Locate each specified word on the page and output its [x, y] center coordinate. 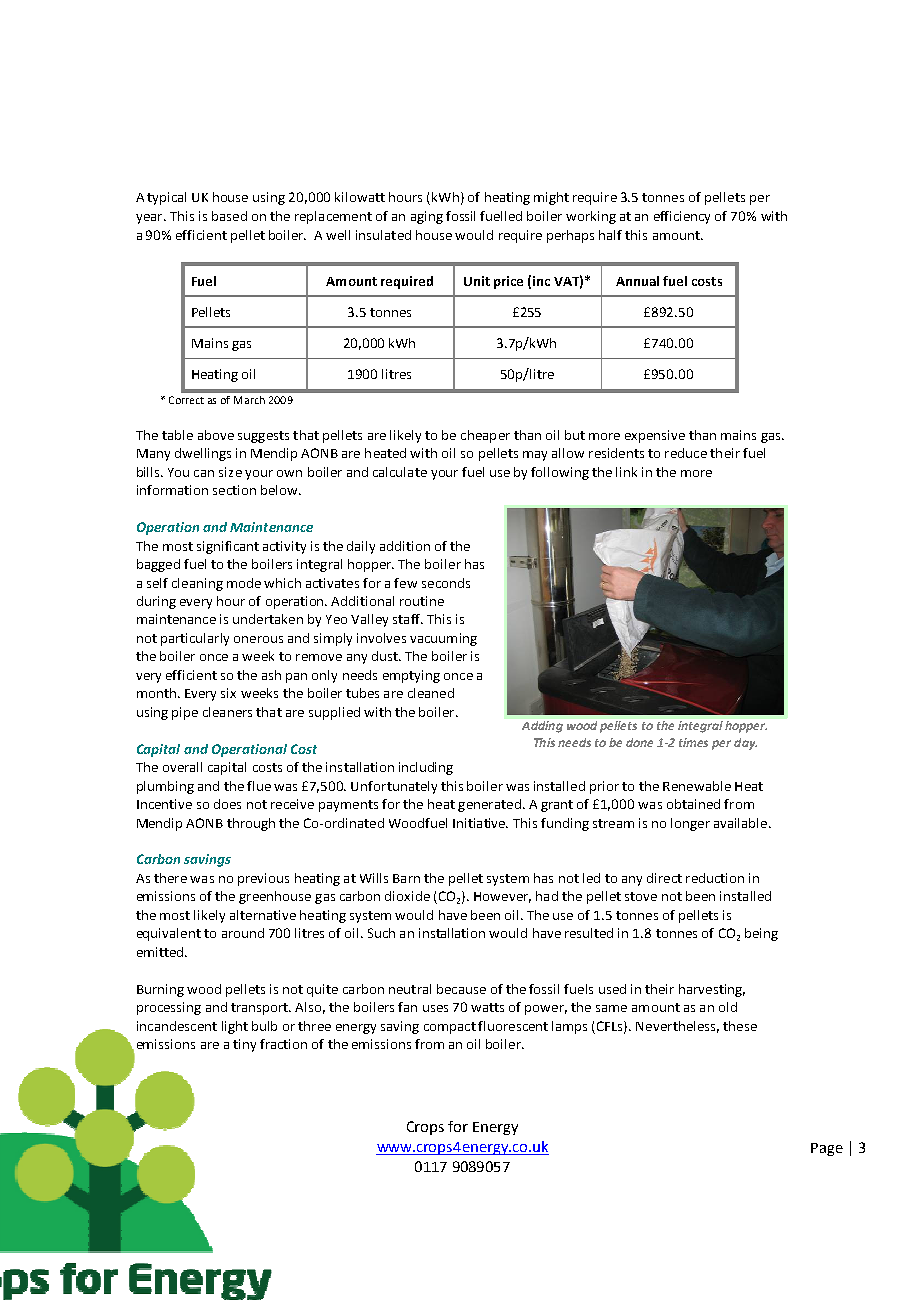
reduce [686, 453]
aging [427, 217]
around [243, 933]
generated [489, 805]
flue [259, 786]
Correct [186, 400]
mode [244, 583]
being [761, 934]
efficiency [682, 217]
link [626, 472]
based [229, 216]
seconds [446, 583]
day [745, 744]
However [502, 897]
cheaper [485, 436]
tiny [244, 1045]
